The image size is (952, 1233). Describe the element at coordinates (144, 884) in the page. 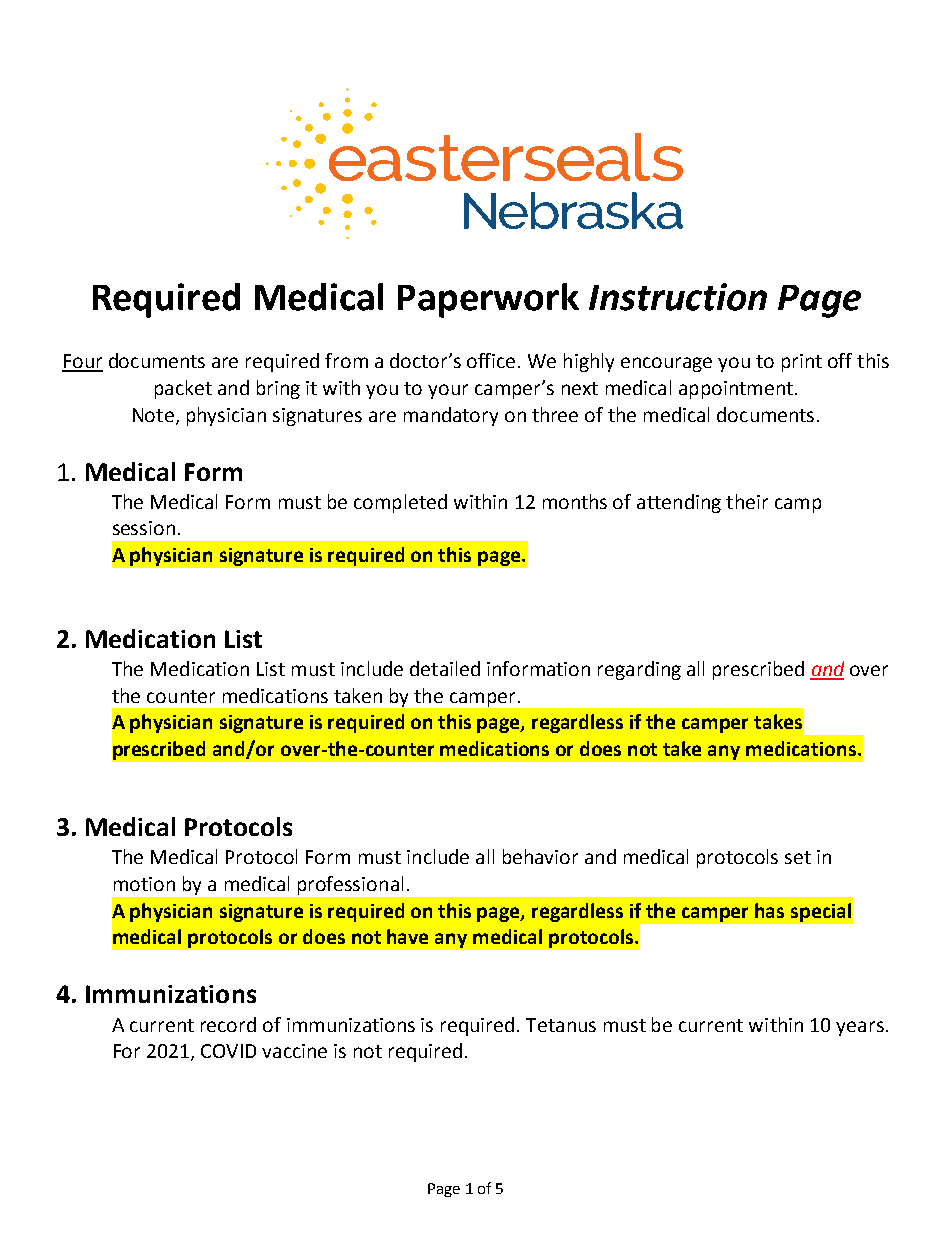

I see `motion` at that location.
